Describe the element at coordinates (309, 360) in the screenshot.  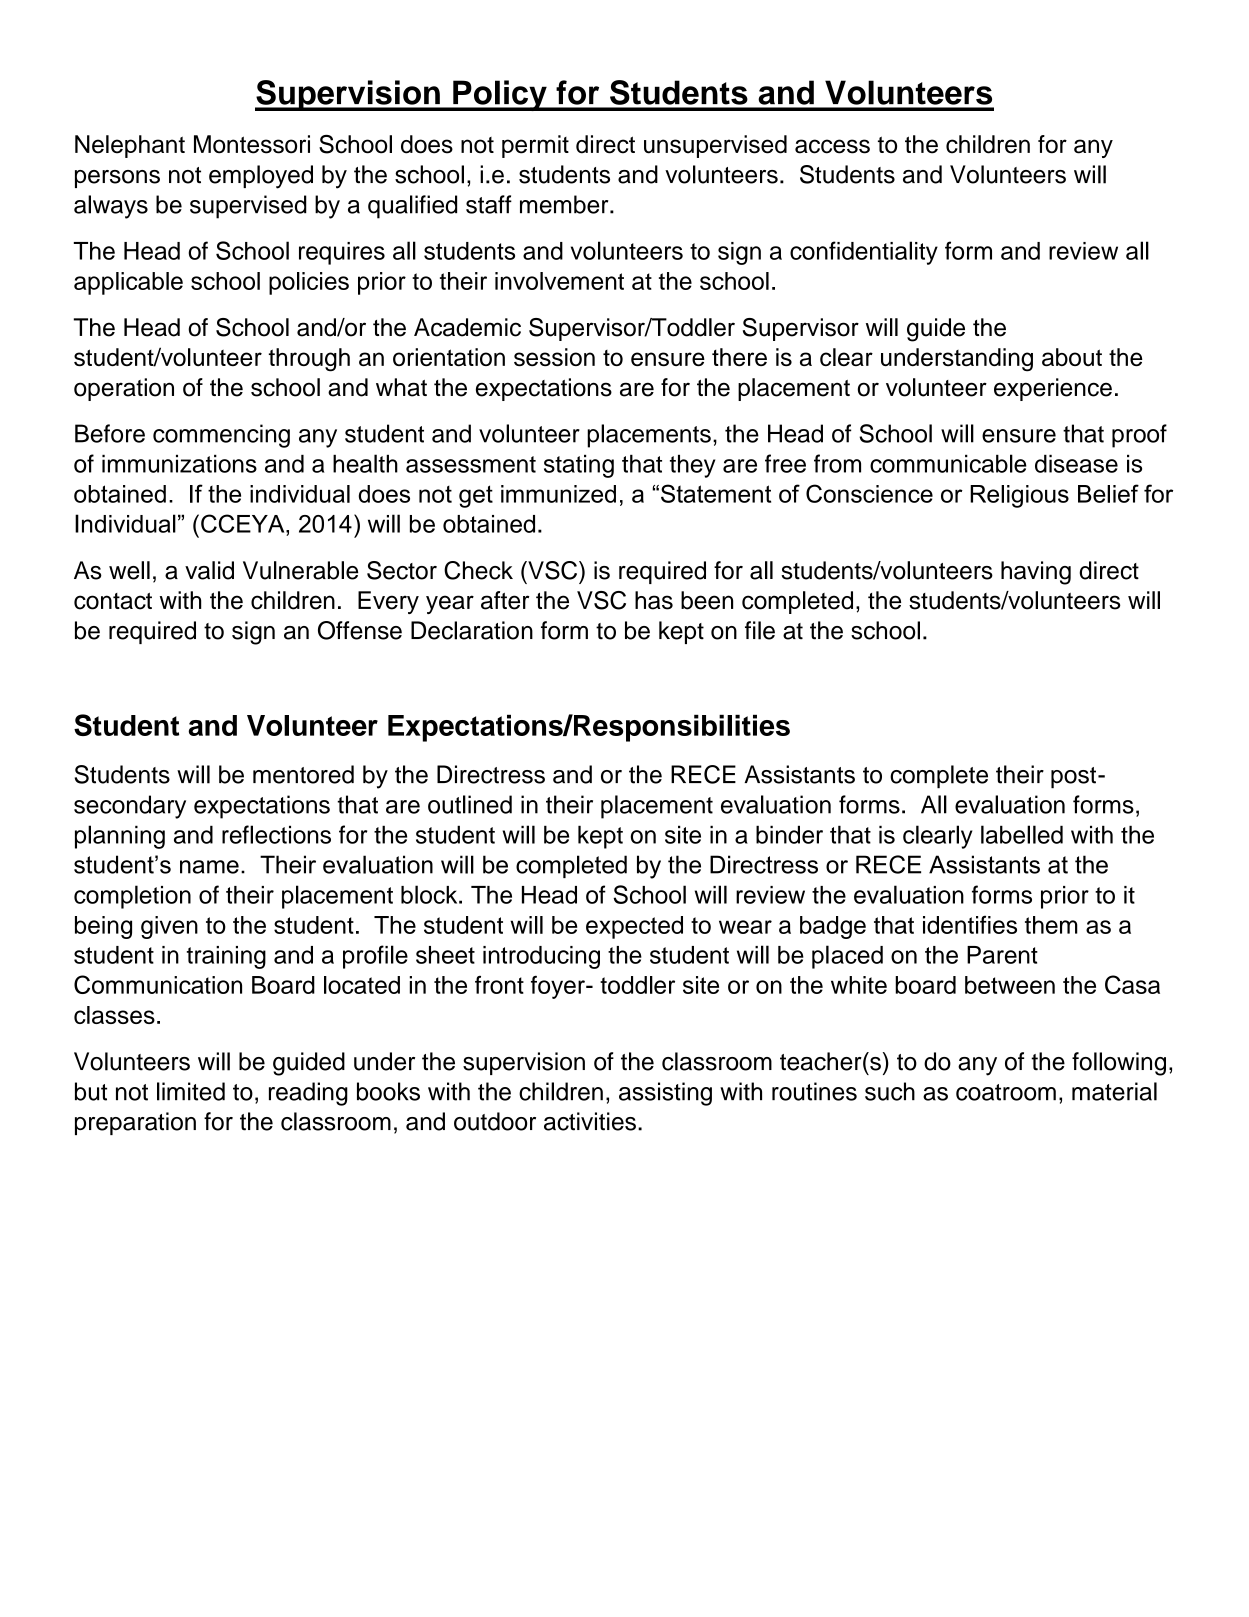
I see `through` at that location.
